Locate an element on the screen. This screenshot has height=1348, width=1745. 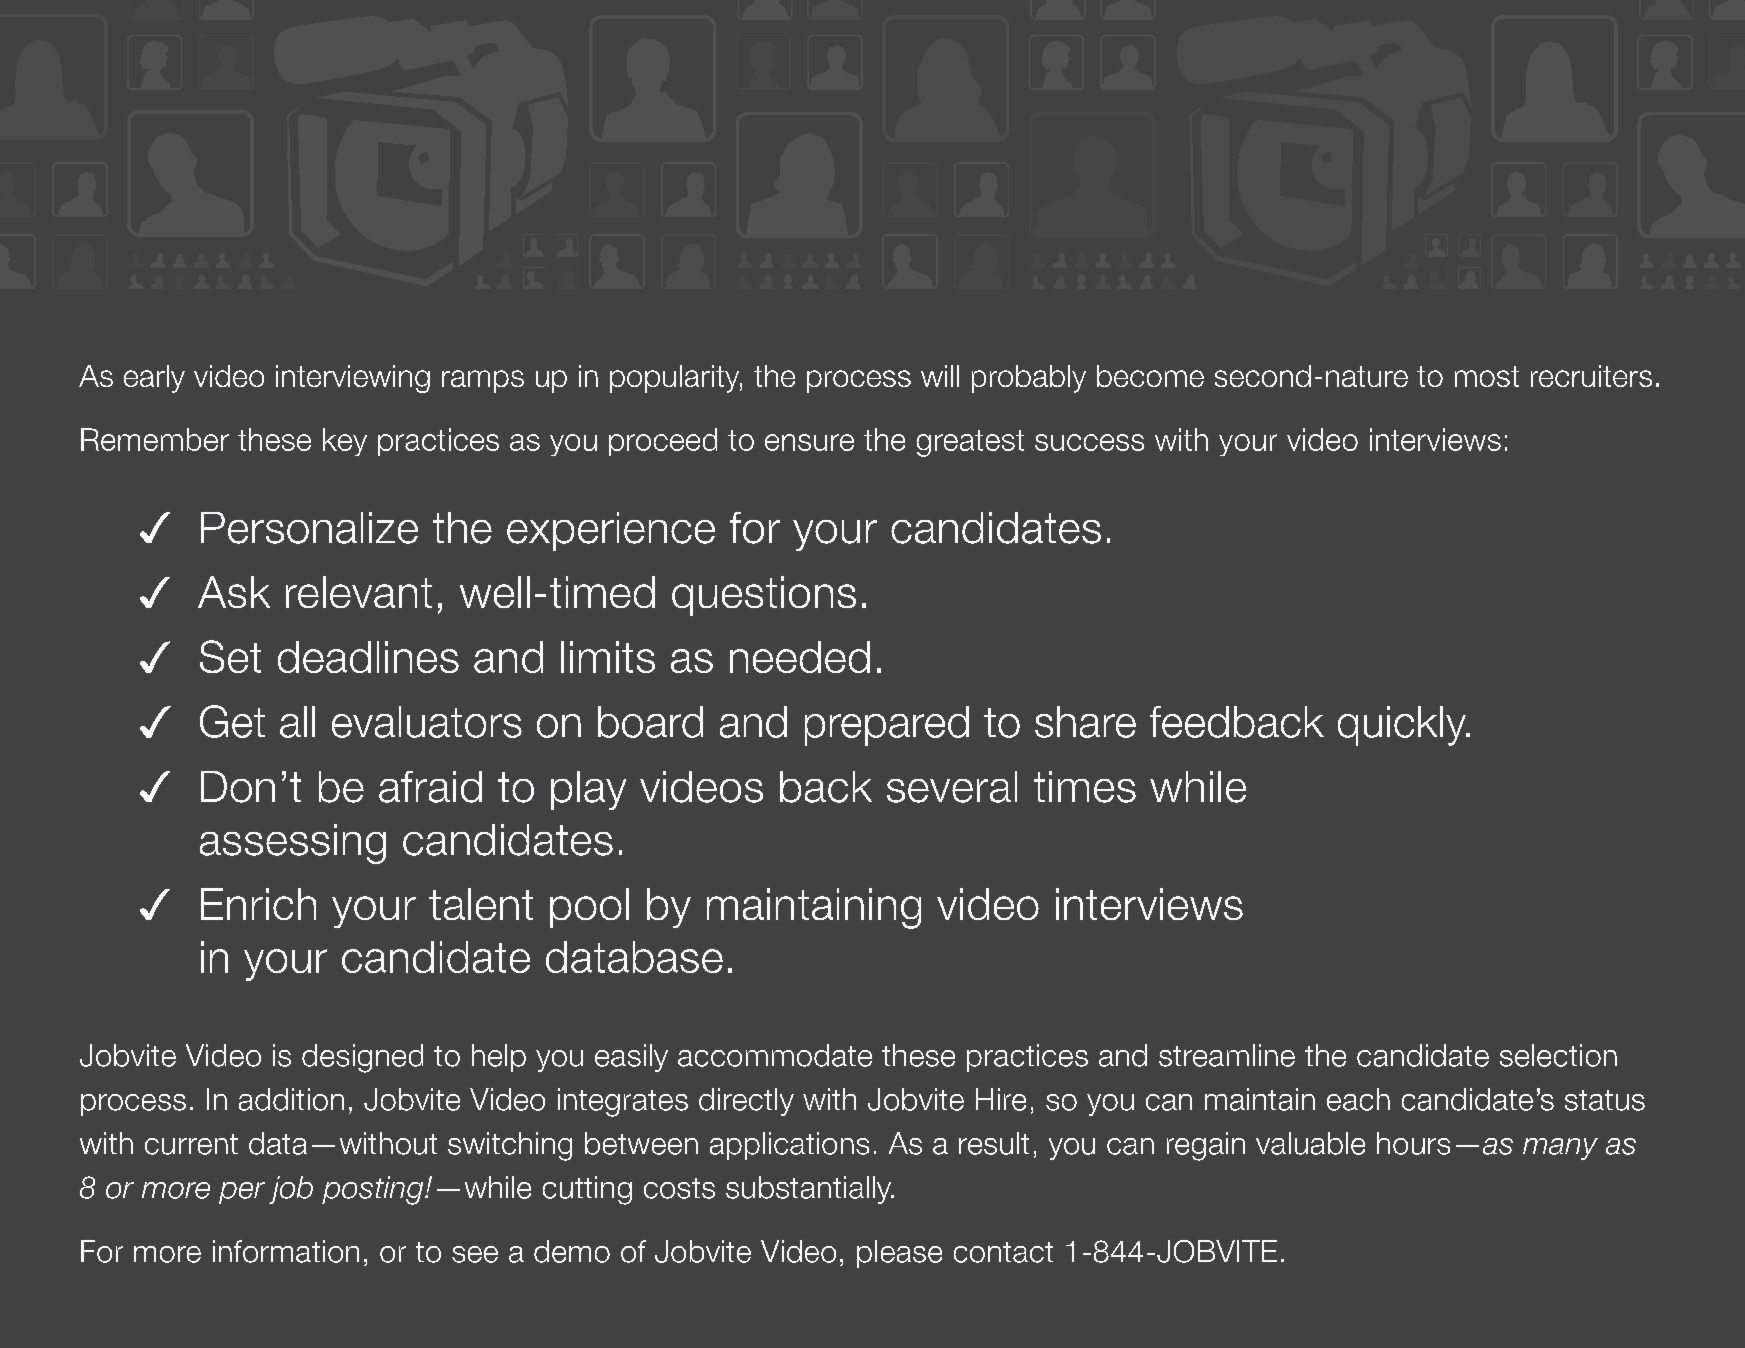
most is located at coordinates (1487, 376).
